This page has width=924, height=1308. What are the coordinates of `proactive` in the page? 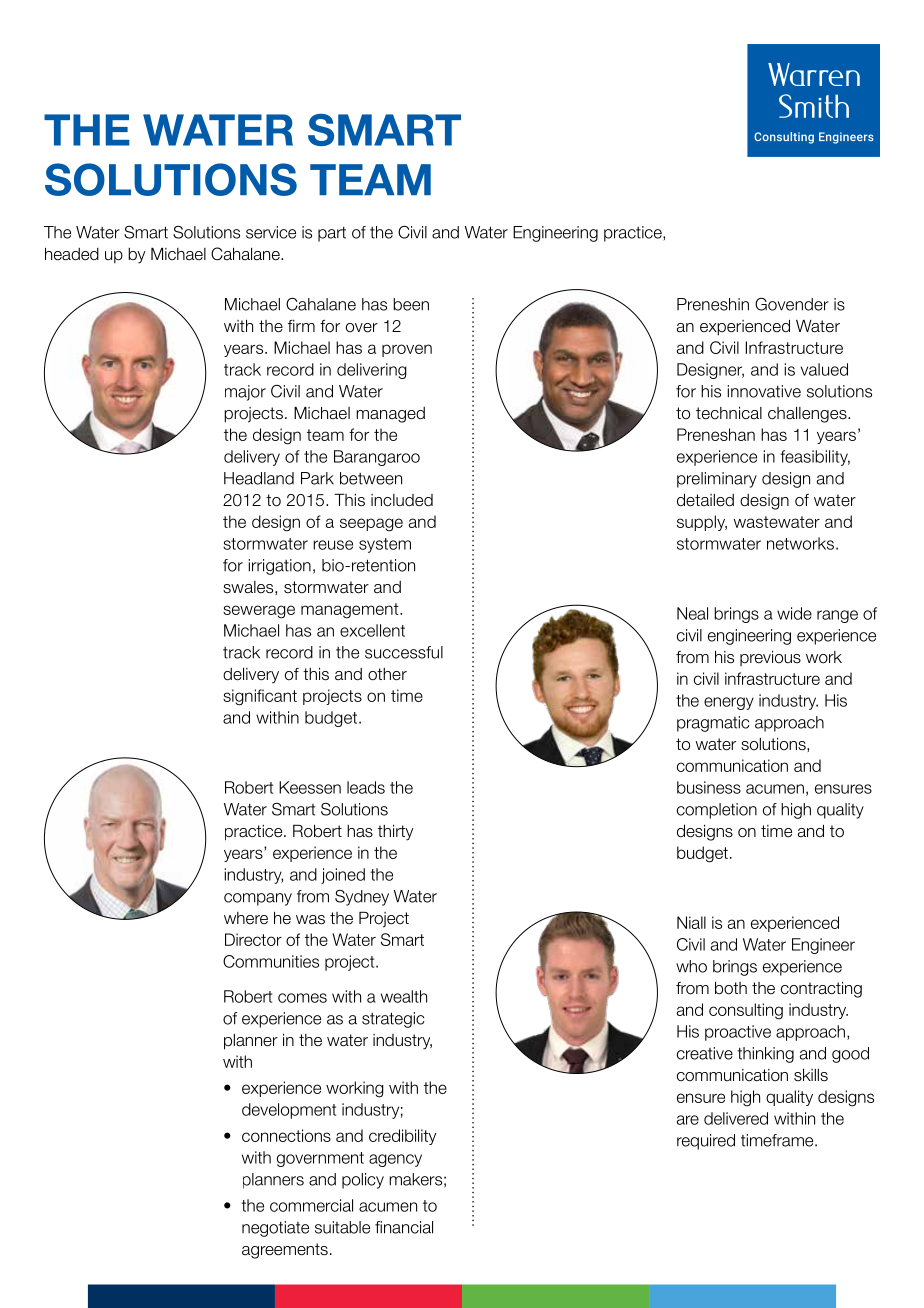 It's located at (738, 1033).
